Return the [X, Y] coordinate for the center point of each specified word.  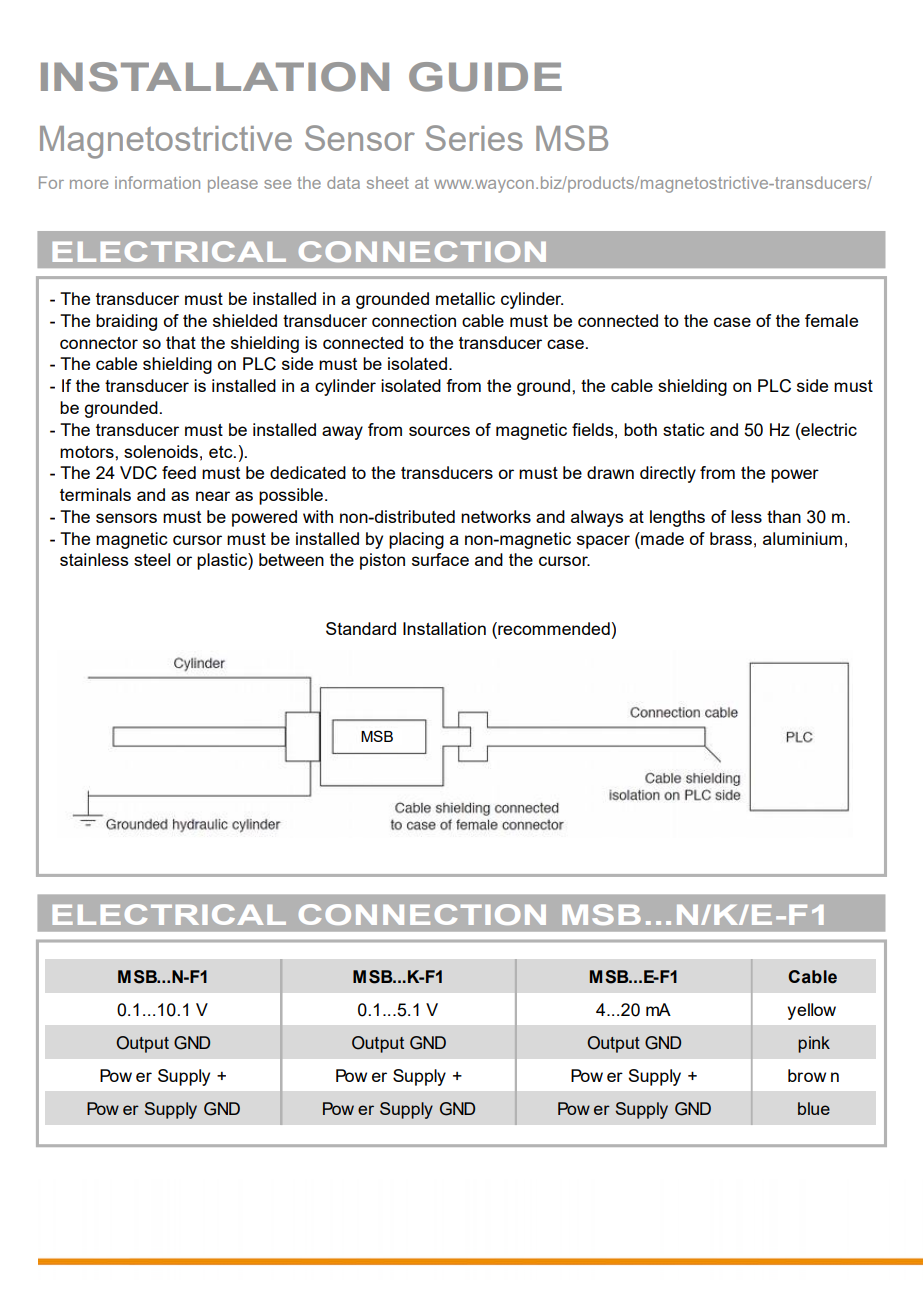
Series [474, 138]
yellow [811, 1011]
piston [382, 561]
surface [440, 559]
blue [814, 1108]
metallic [465, 298]
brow [807, 1075]
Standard [361, 628]
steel [152, 559]
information [157, 182]
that [181, 342]
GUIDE [485, 77]
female [831, 320]
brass [731, 538]
